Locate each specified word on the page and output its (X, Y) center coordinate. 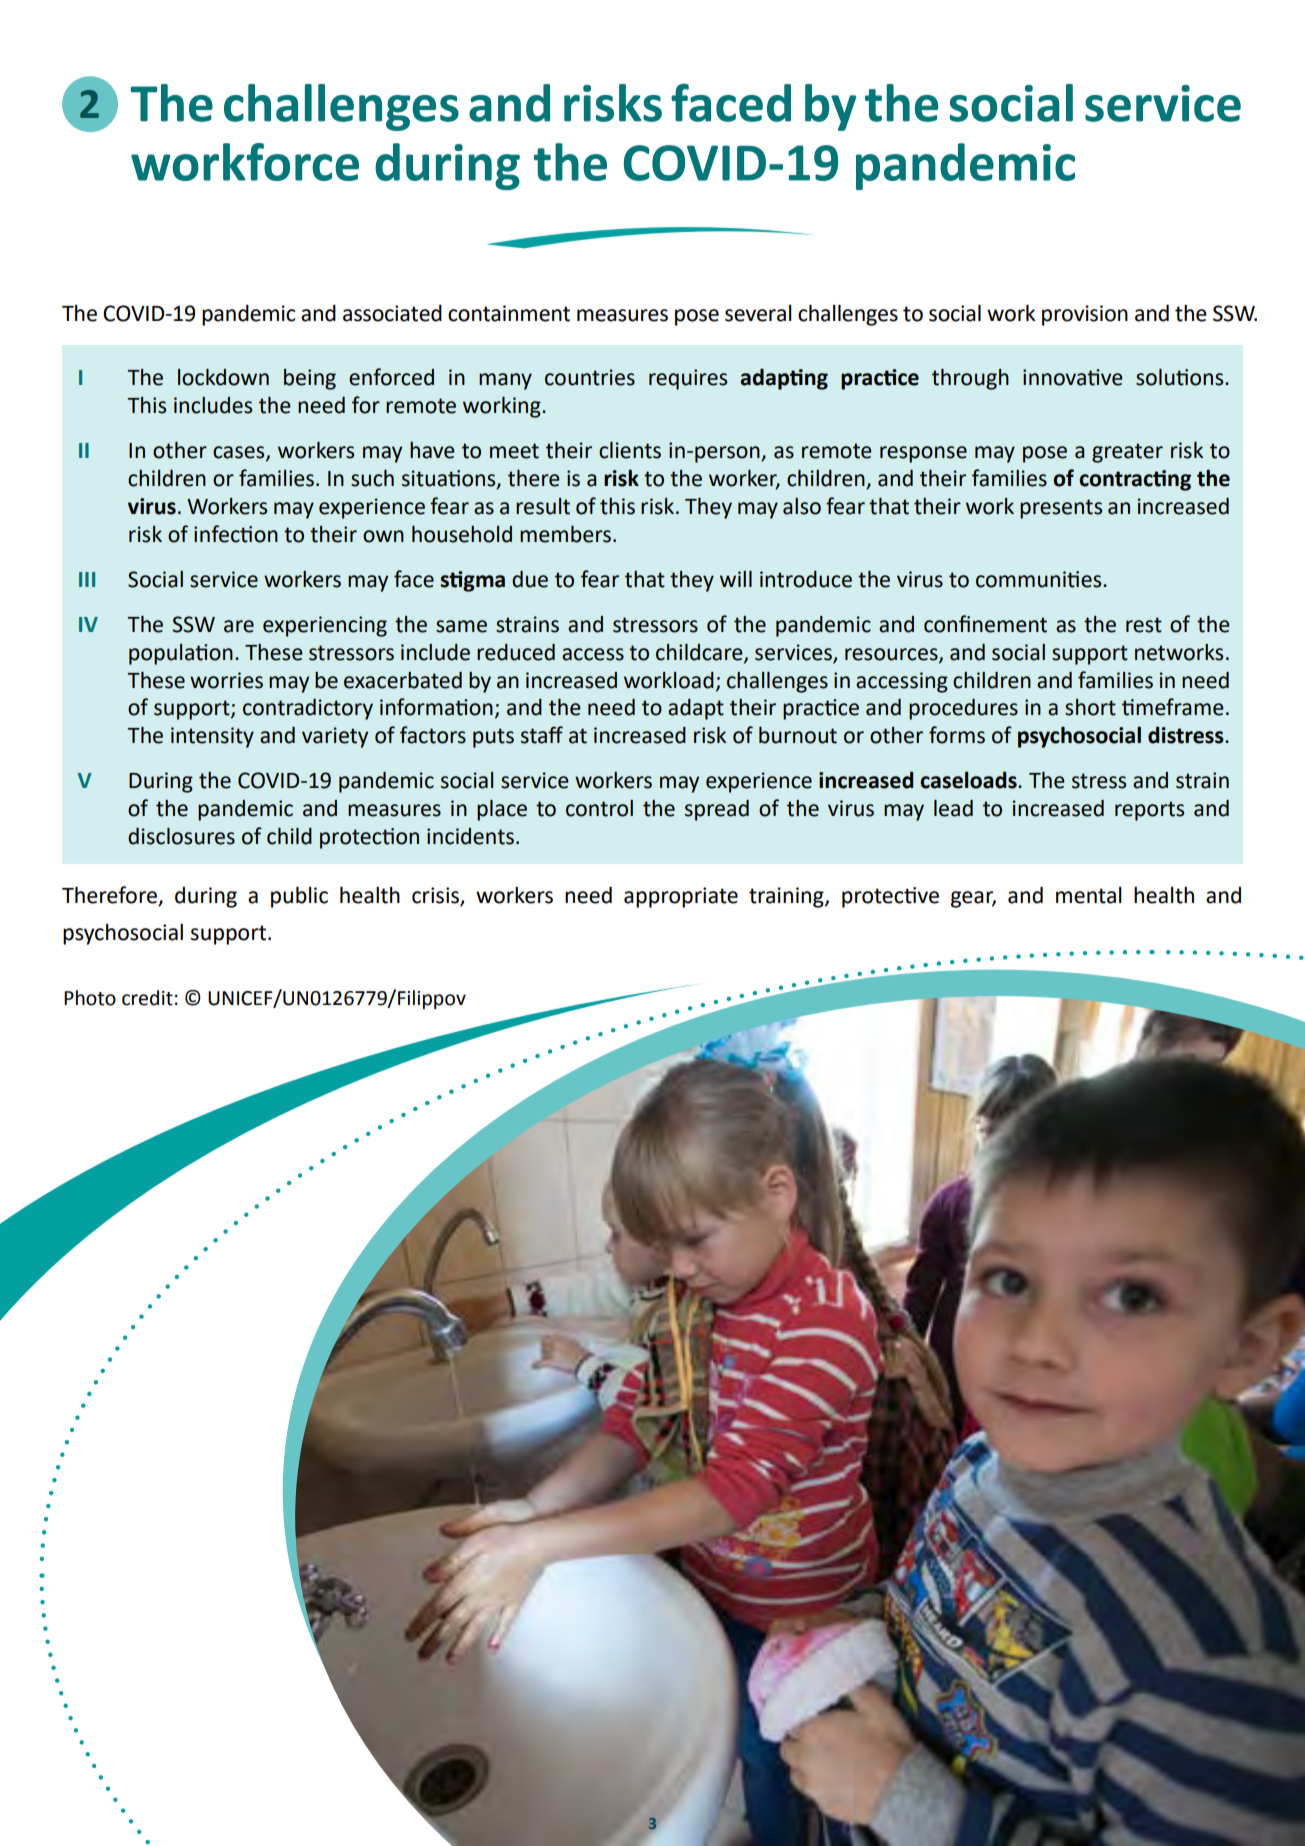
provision (1085, 315)
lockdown (223, 377)
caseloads (969, 780)
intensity (212, 737)
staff (542, 735)
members (565, 534)
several (758, 313)
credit (147, 998)
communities (1040, 579)
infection (236, 534)
